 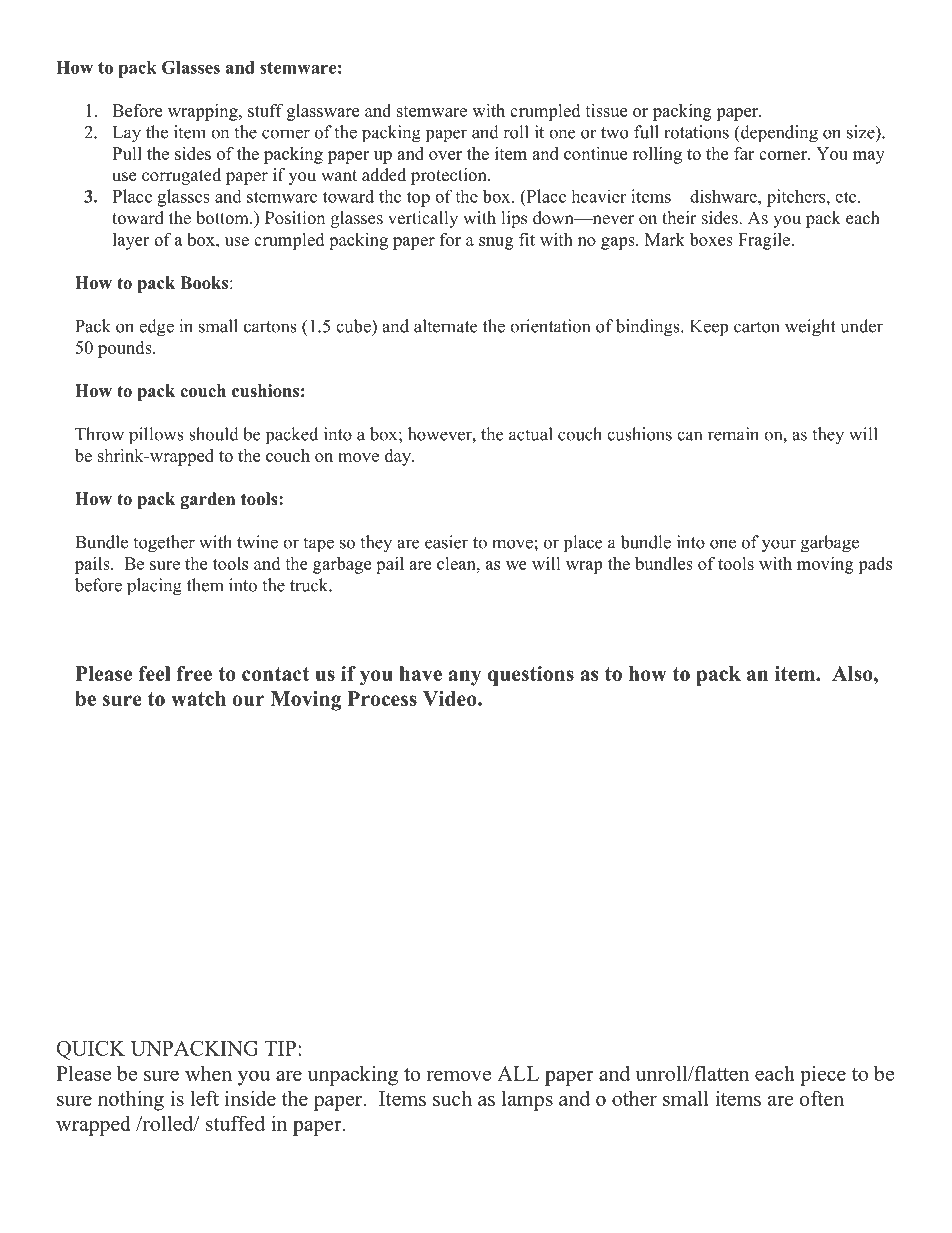 I want to click on when, so click(x=208, y=1073).
